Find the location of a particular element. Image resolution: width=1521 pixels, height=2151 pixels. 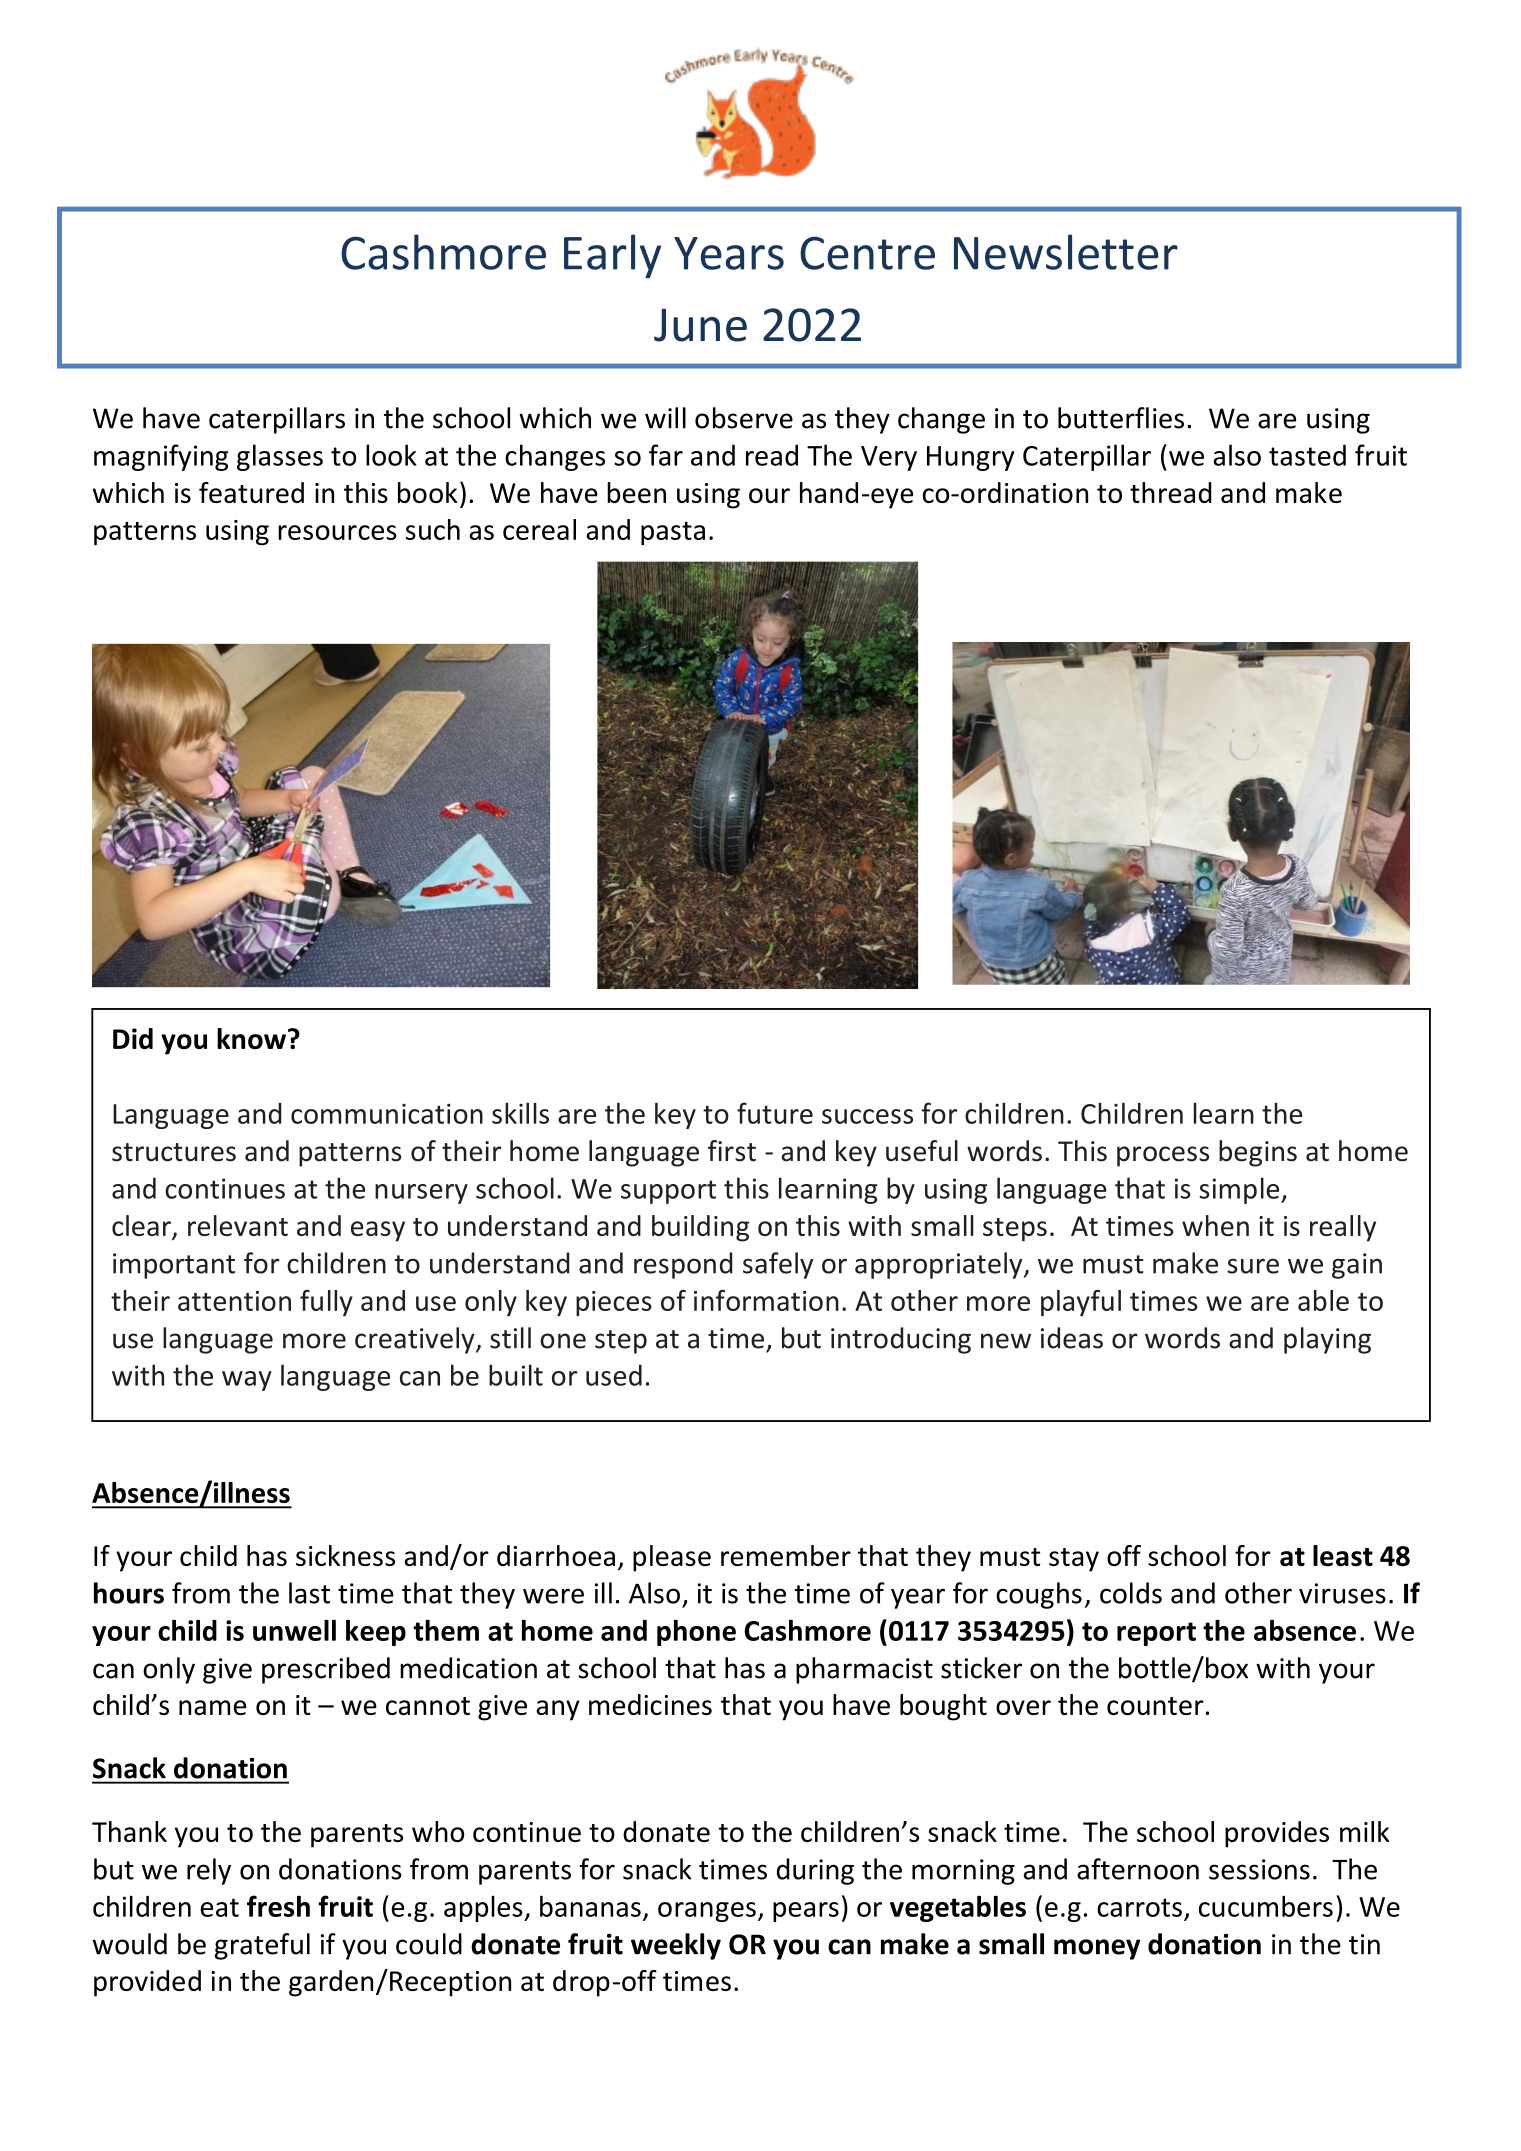

future is located at coordinates (775, 1113).
